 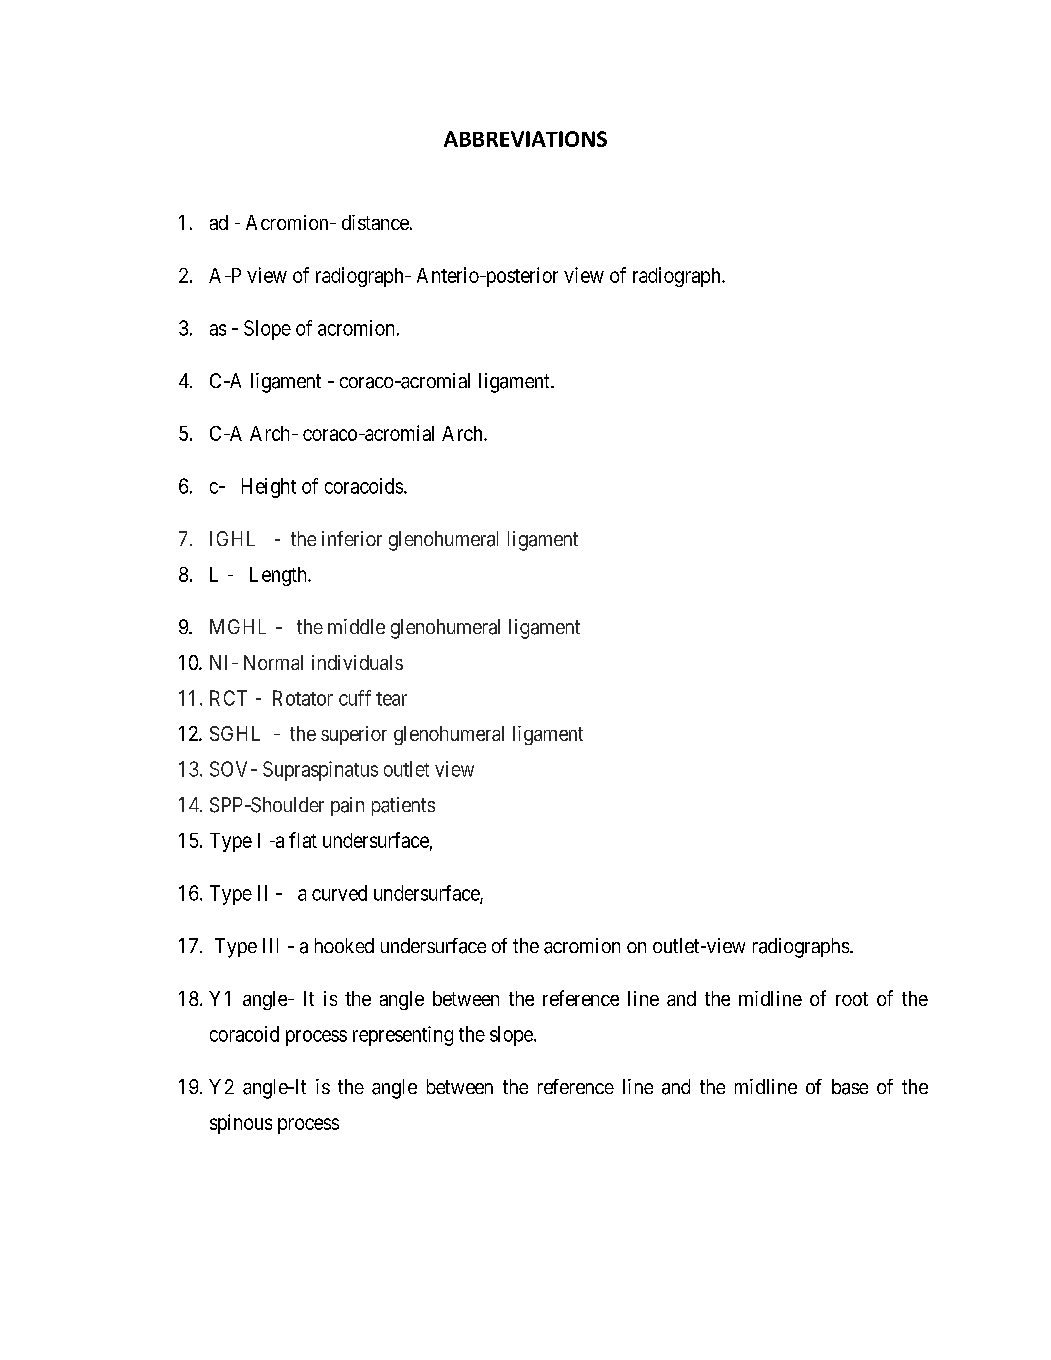 What do you see at coordinates (391, 699) in the image?
I see `tear` at bounding box center [391, 699].
